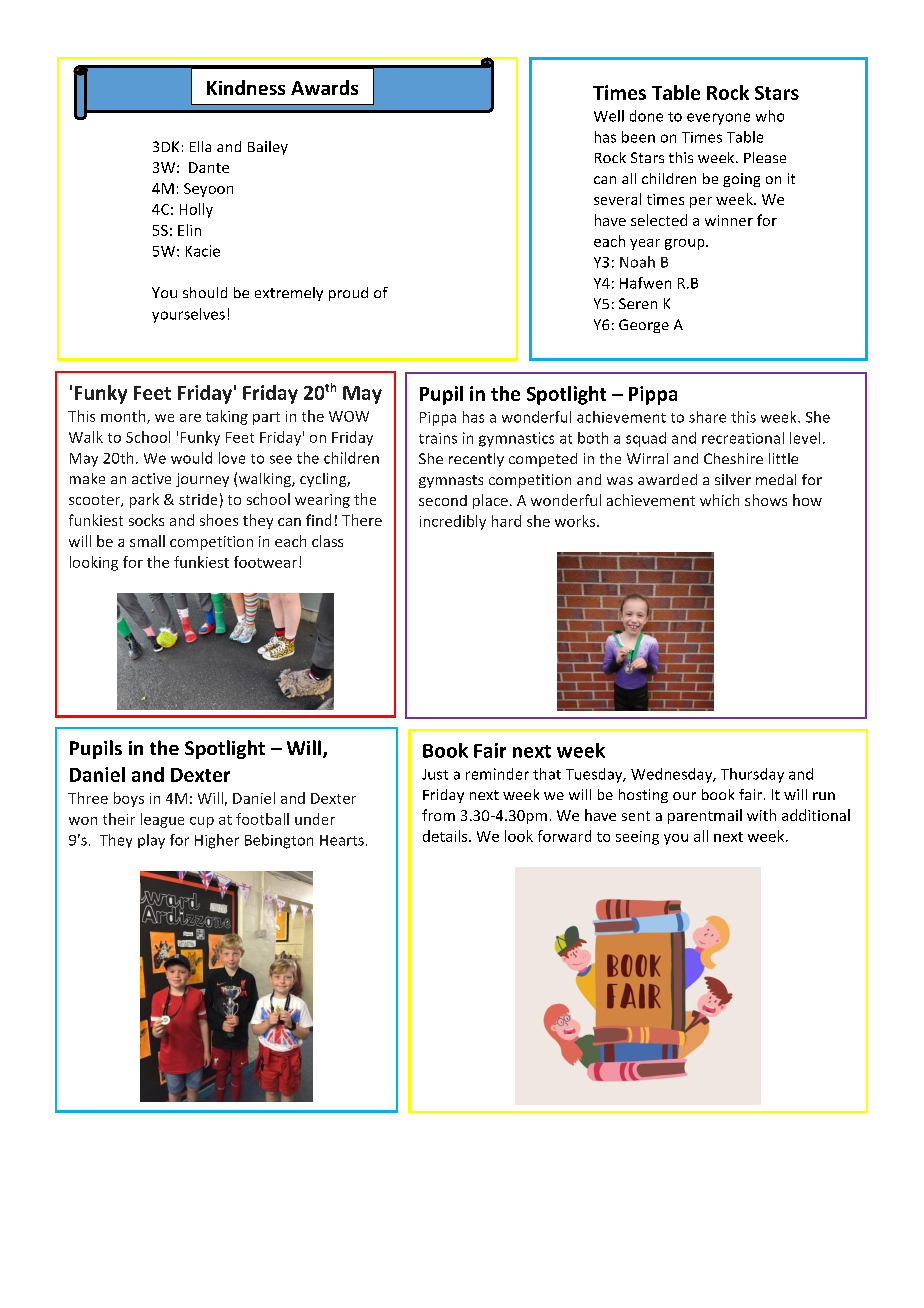 This screenshot has height=1308, width=924. Describe the element at coordinates (733, 458) in the screenshot. I see `Cheshire` at that location.
